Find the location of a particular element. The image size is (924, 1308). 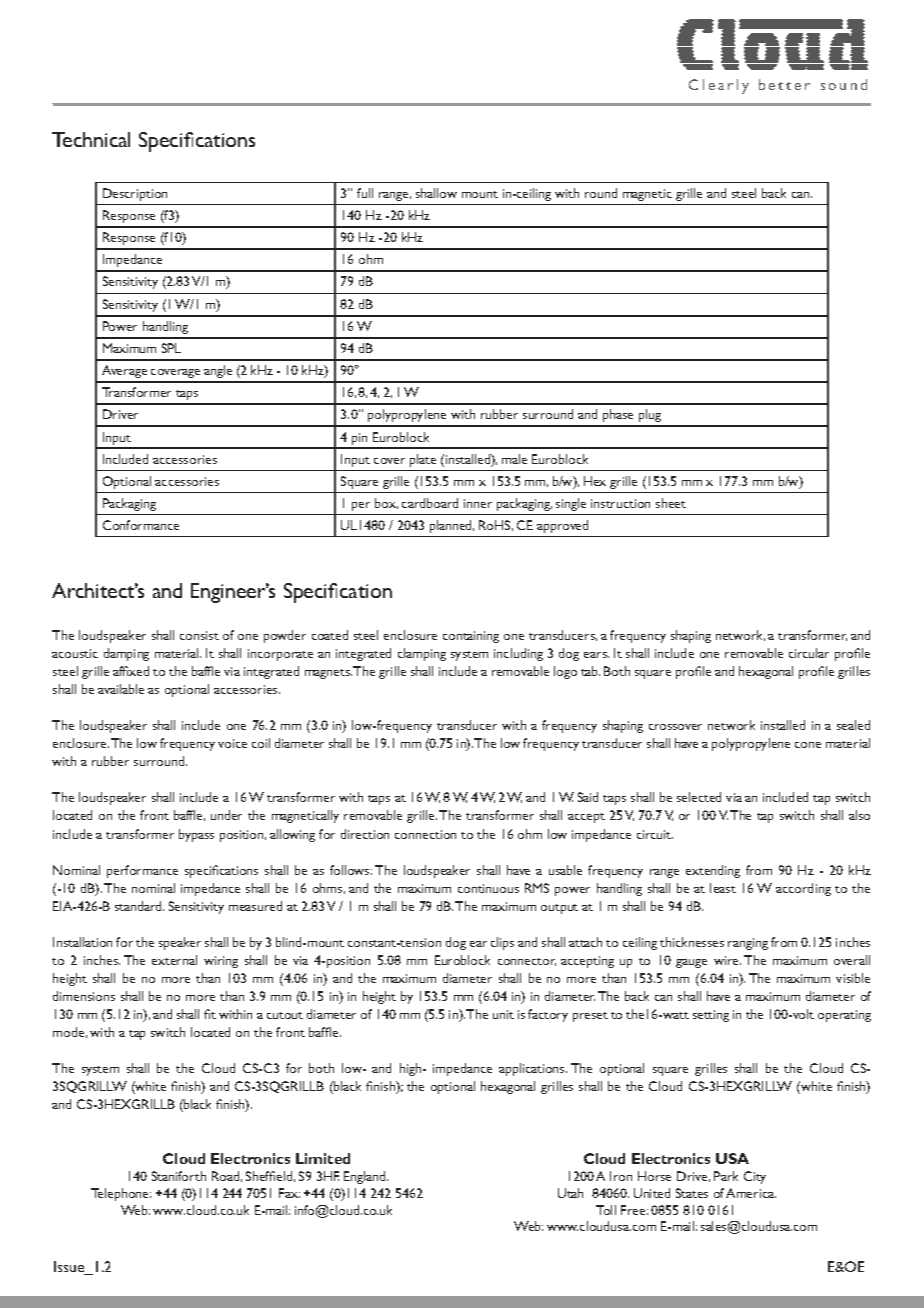

circular is located at coordinates (809, 653).
